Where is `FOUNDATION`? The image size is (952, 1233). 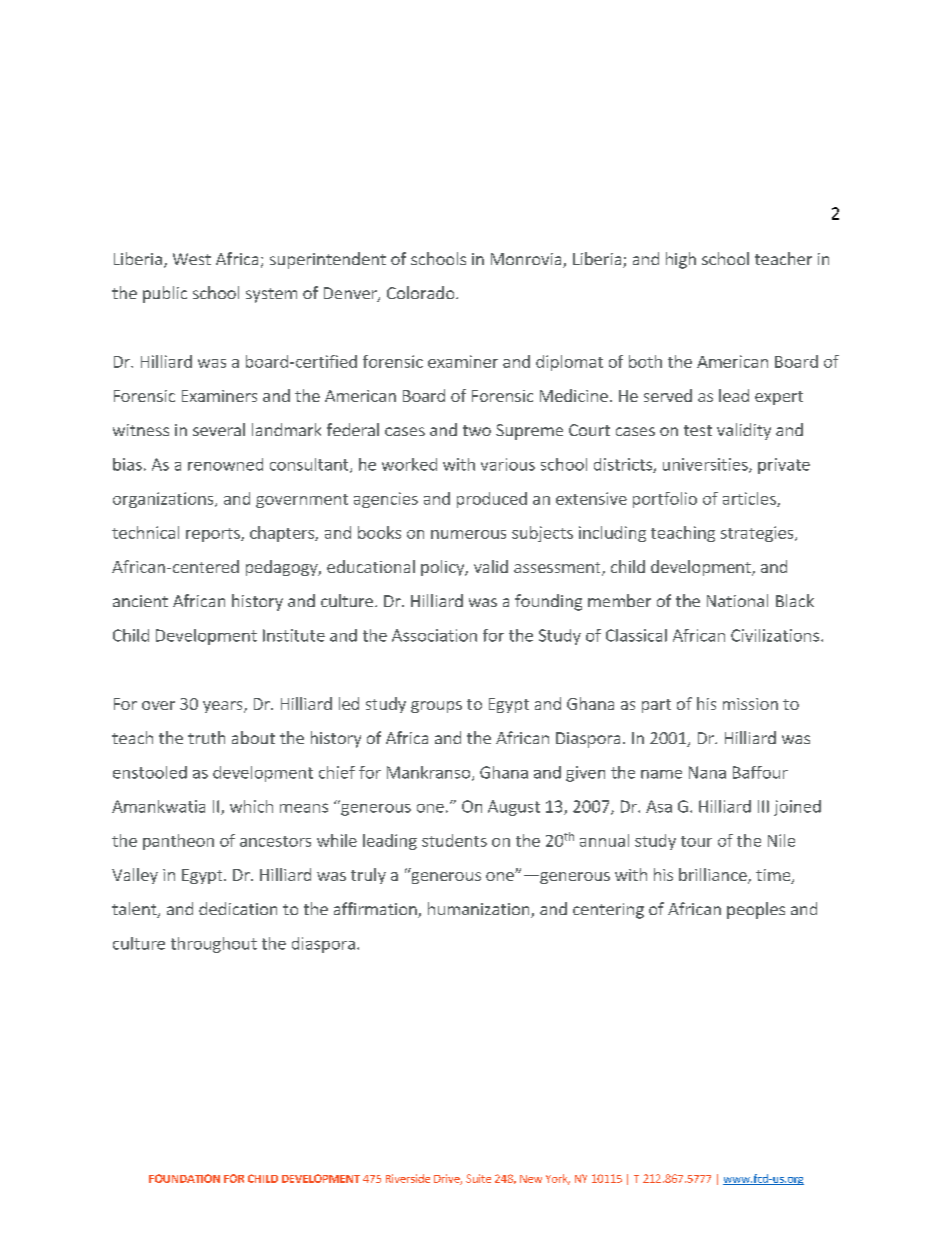
FOUNDATION is located at coordinates (184, 1178).
